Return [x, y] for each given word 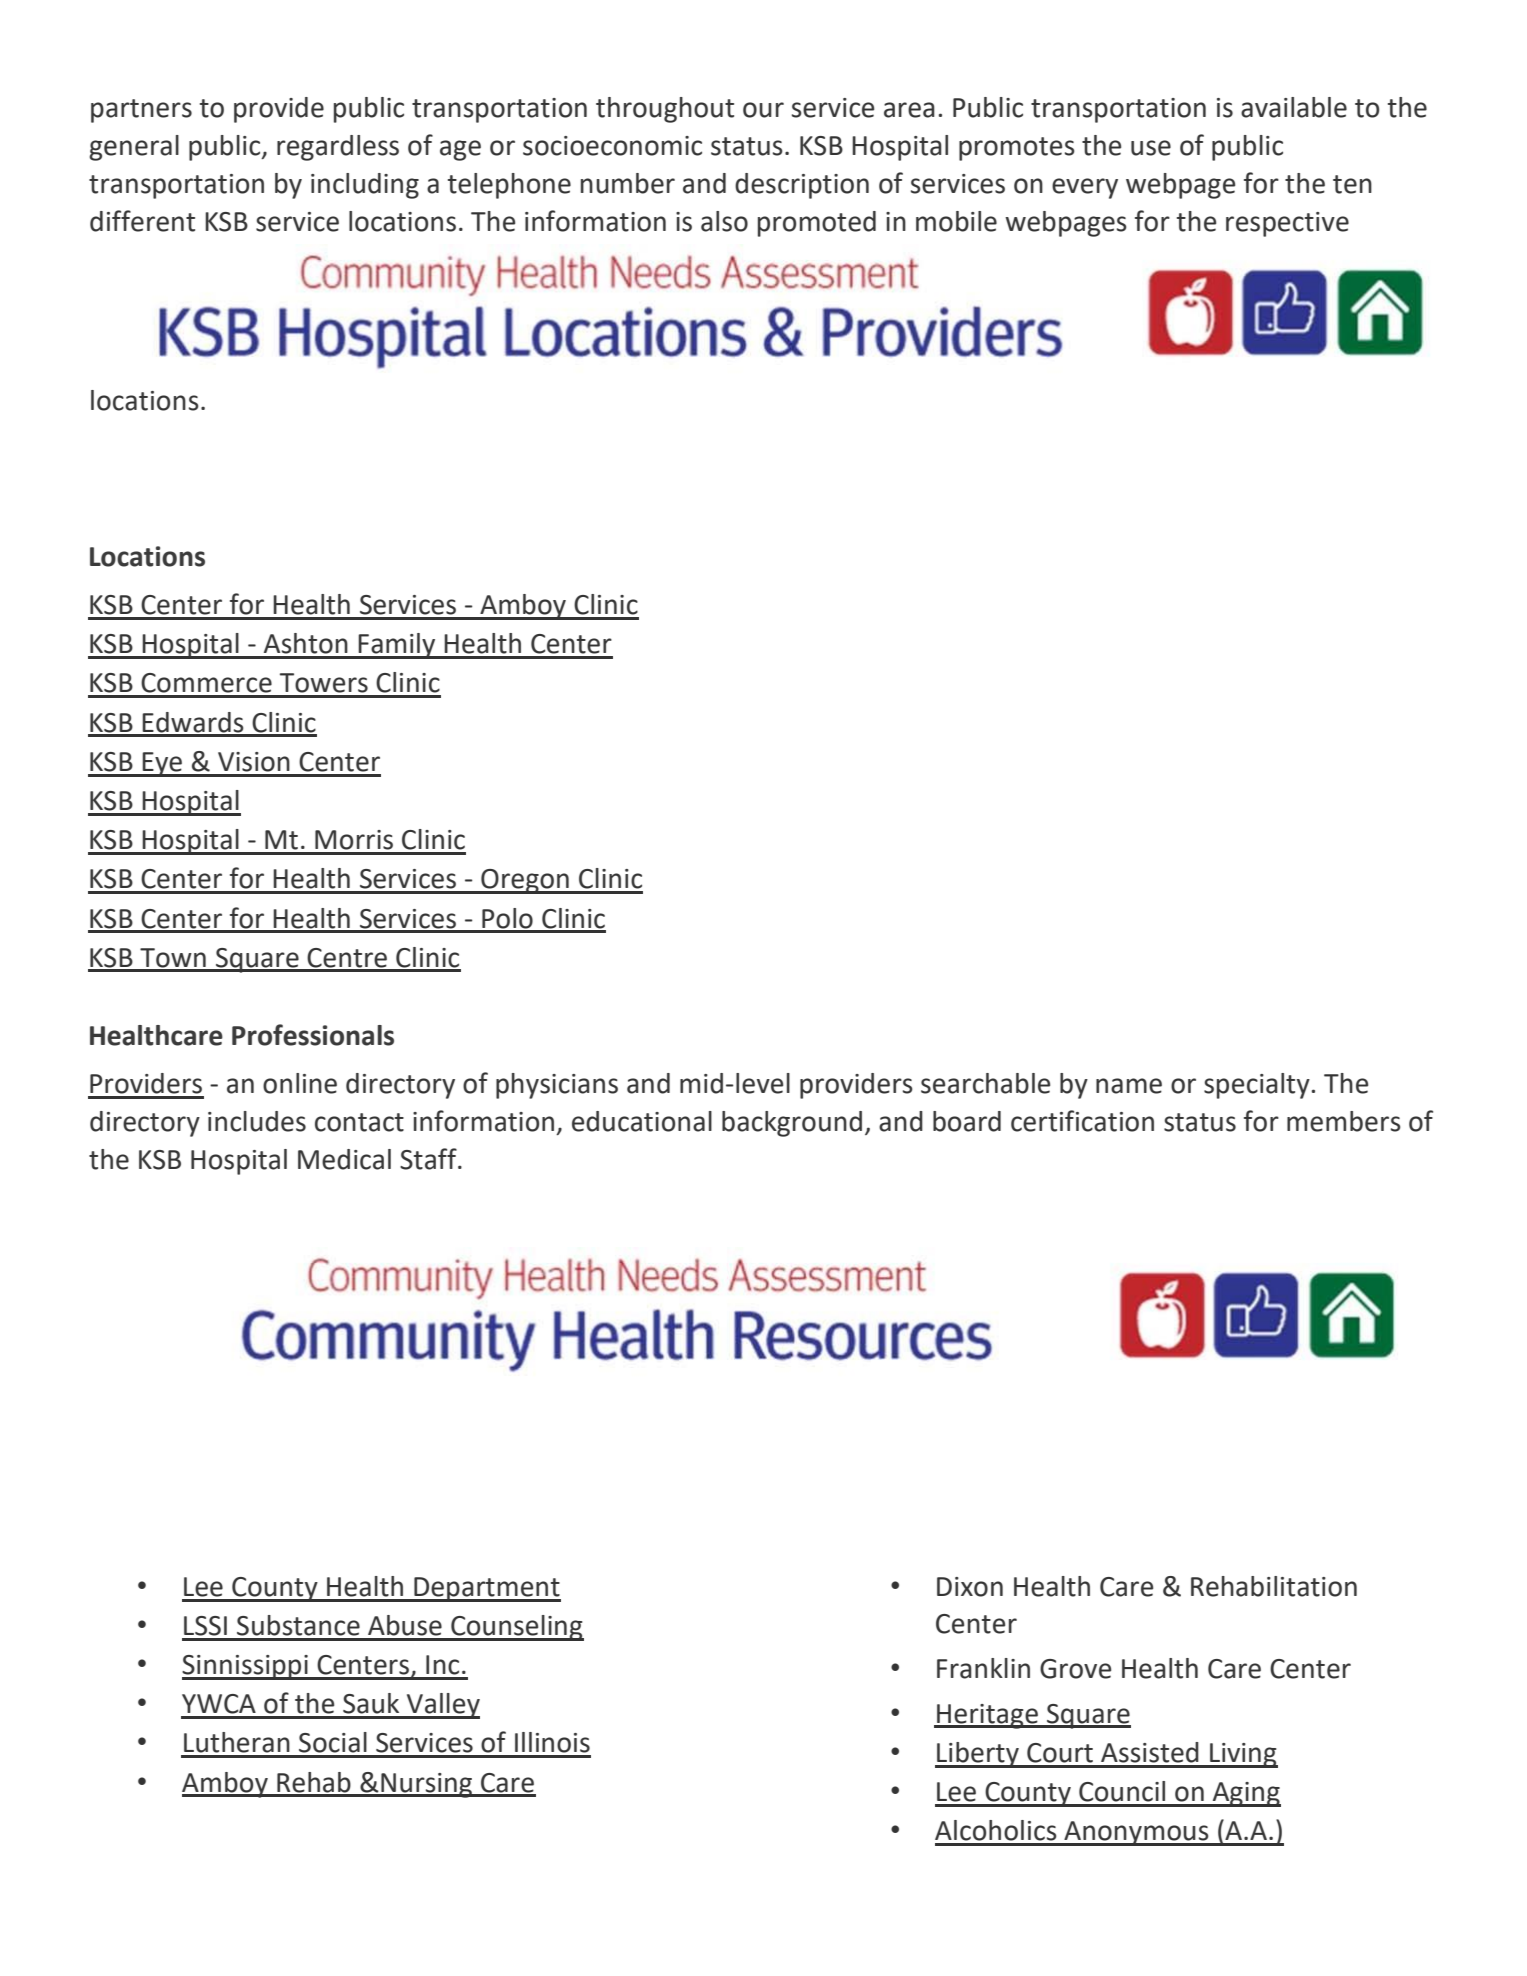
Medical [344, 1159]
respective [1287, 224]
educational [642, 1121]
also [724, 221]
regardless [338, 148]
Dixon [970, 1587]
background [792, 1124]
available [1294, 107]
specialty [1257, 1086]
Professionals [313, 1035]
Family [397, 646]
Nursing [427, 1785]
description [802, 186]
